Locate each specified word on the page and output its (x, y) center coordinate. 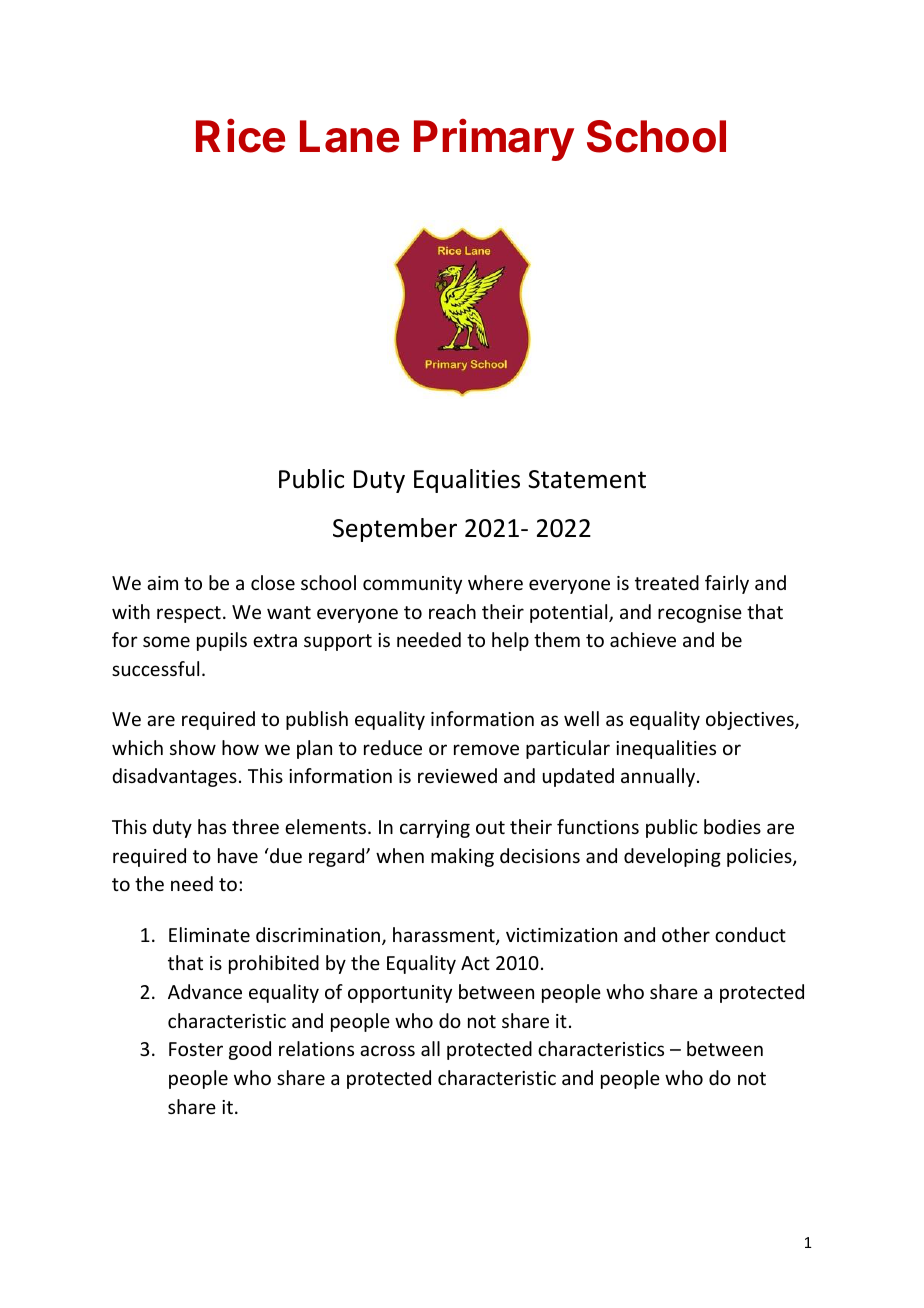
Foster (196, 1049)
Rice (240, 136)
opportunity (400, 994)
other (686, 934)
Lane (349, 136)
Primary (494, 140)
